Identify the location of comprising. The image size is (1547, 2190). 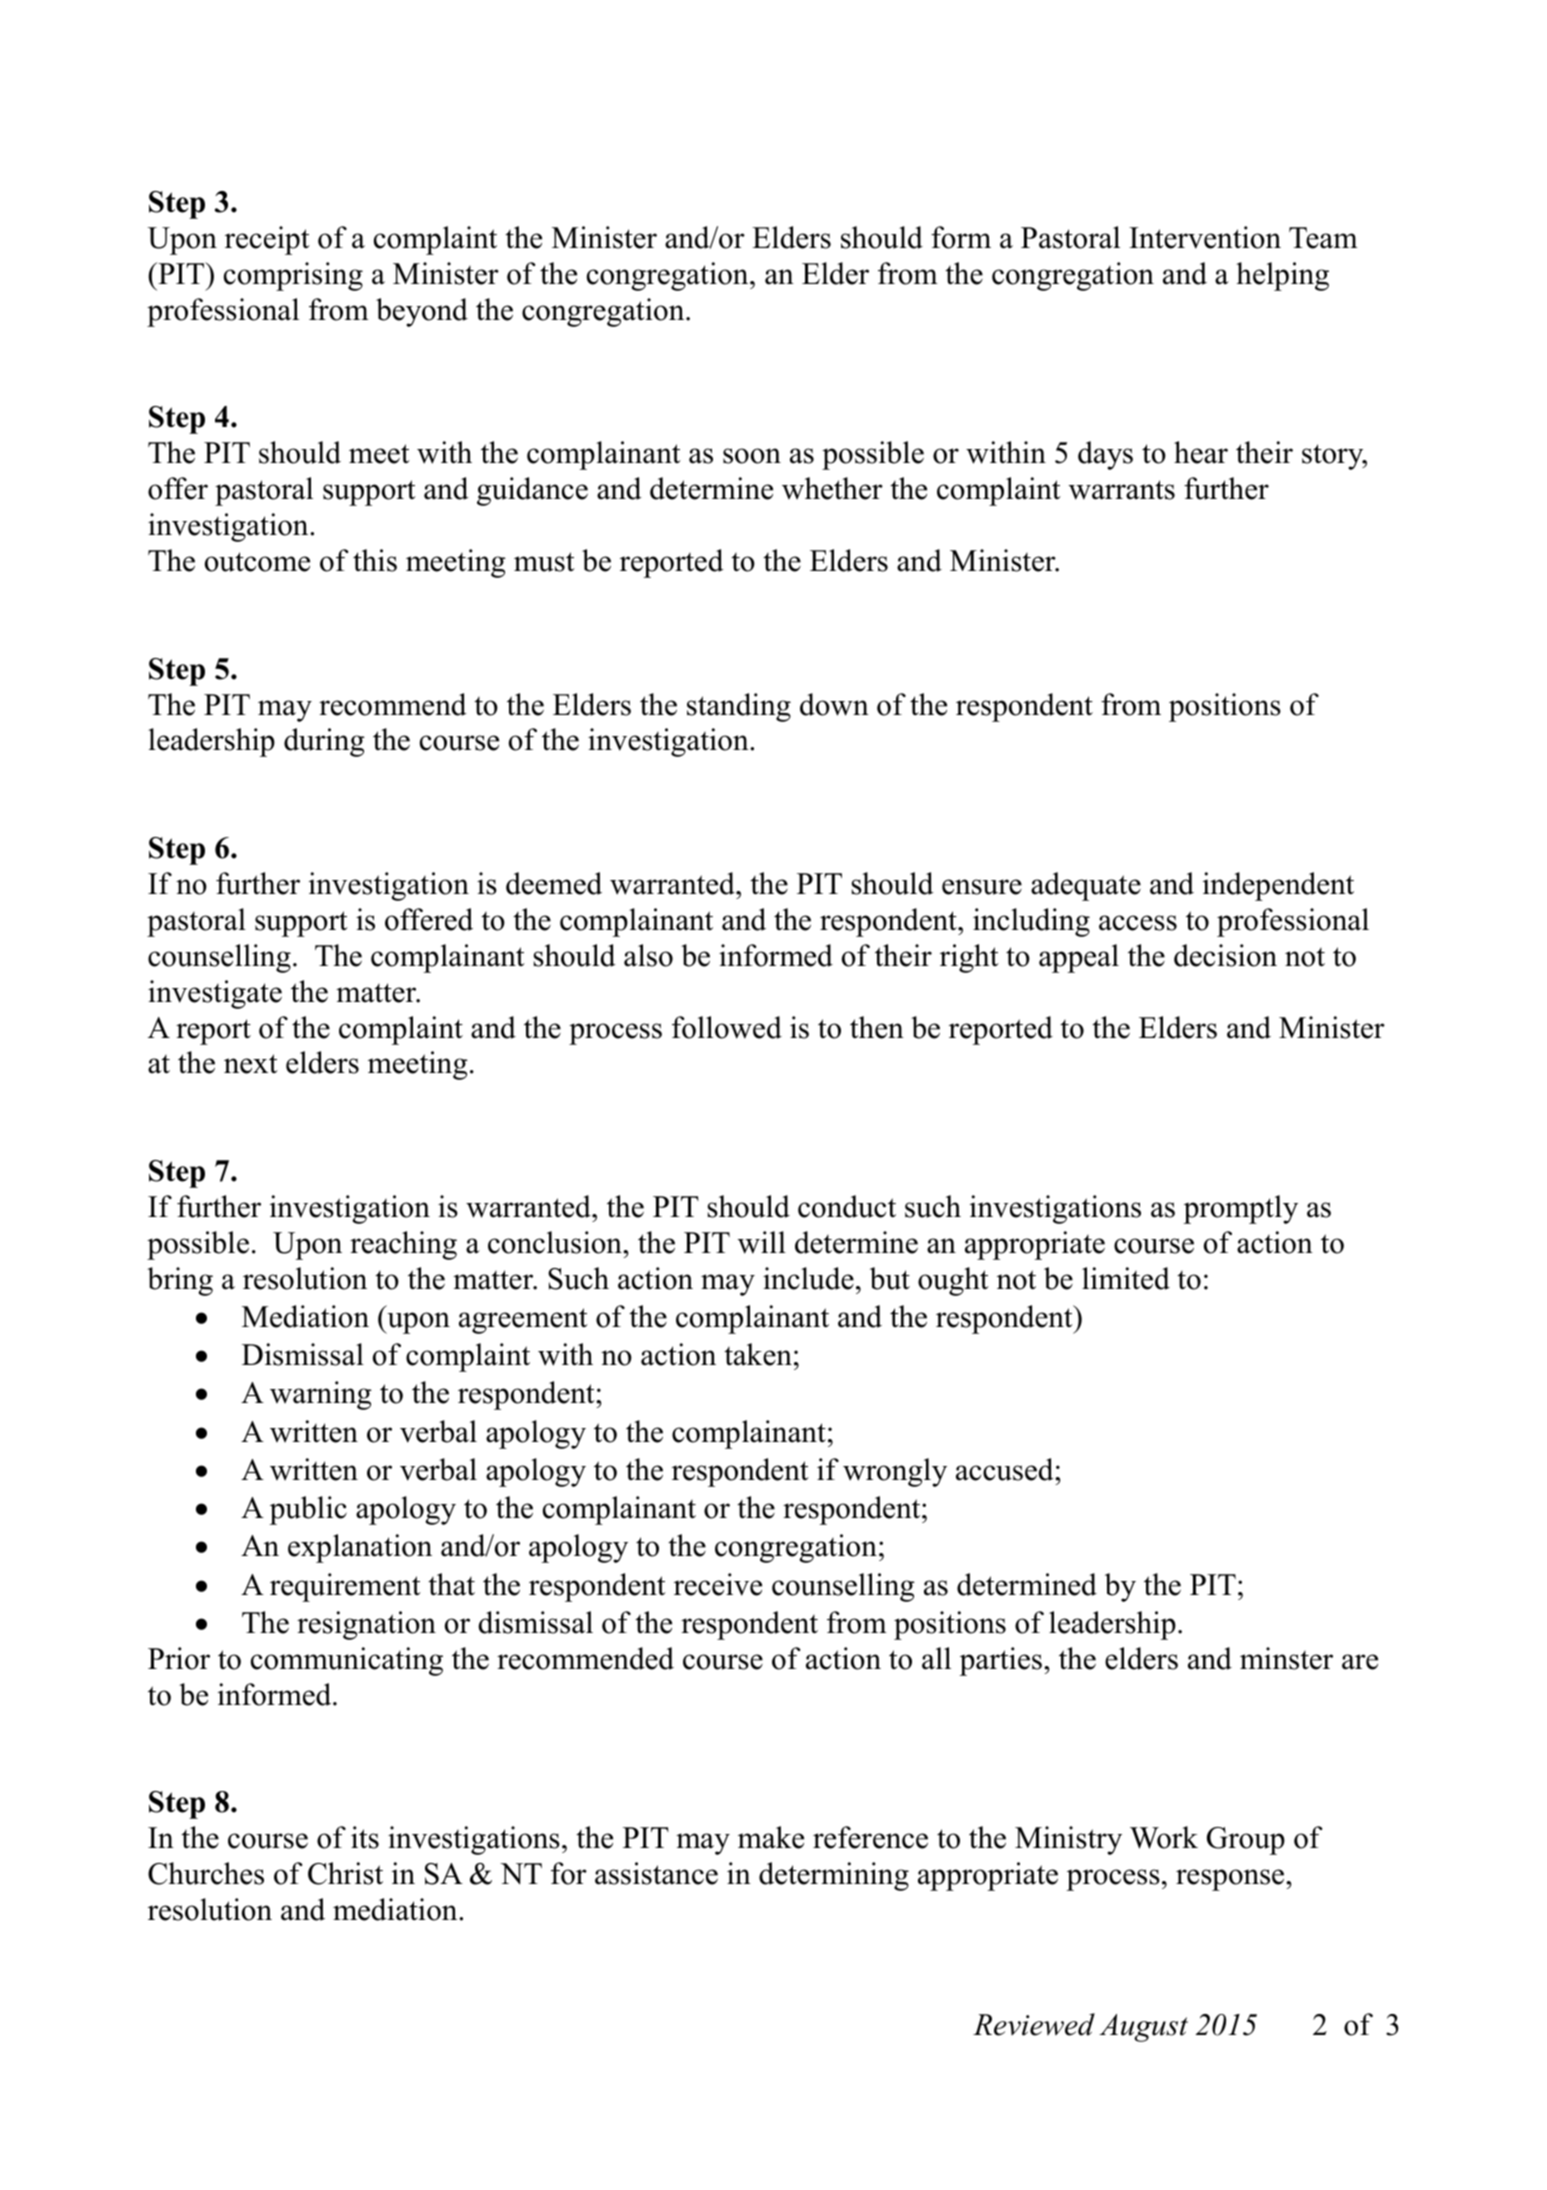
(293, 276).
